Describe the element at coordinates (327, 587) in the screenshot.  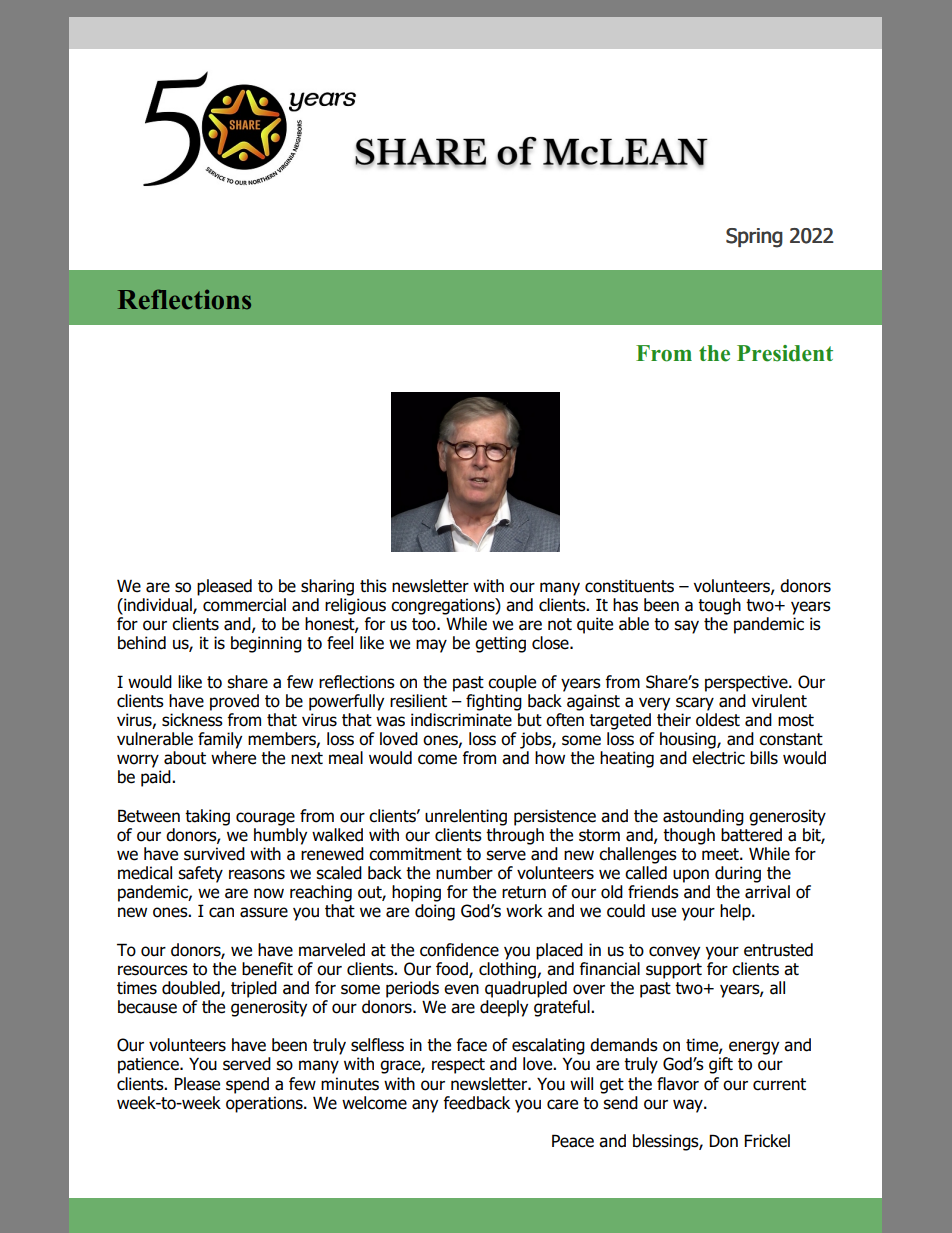
I see `sharing` at that location.
